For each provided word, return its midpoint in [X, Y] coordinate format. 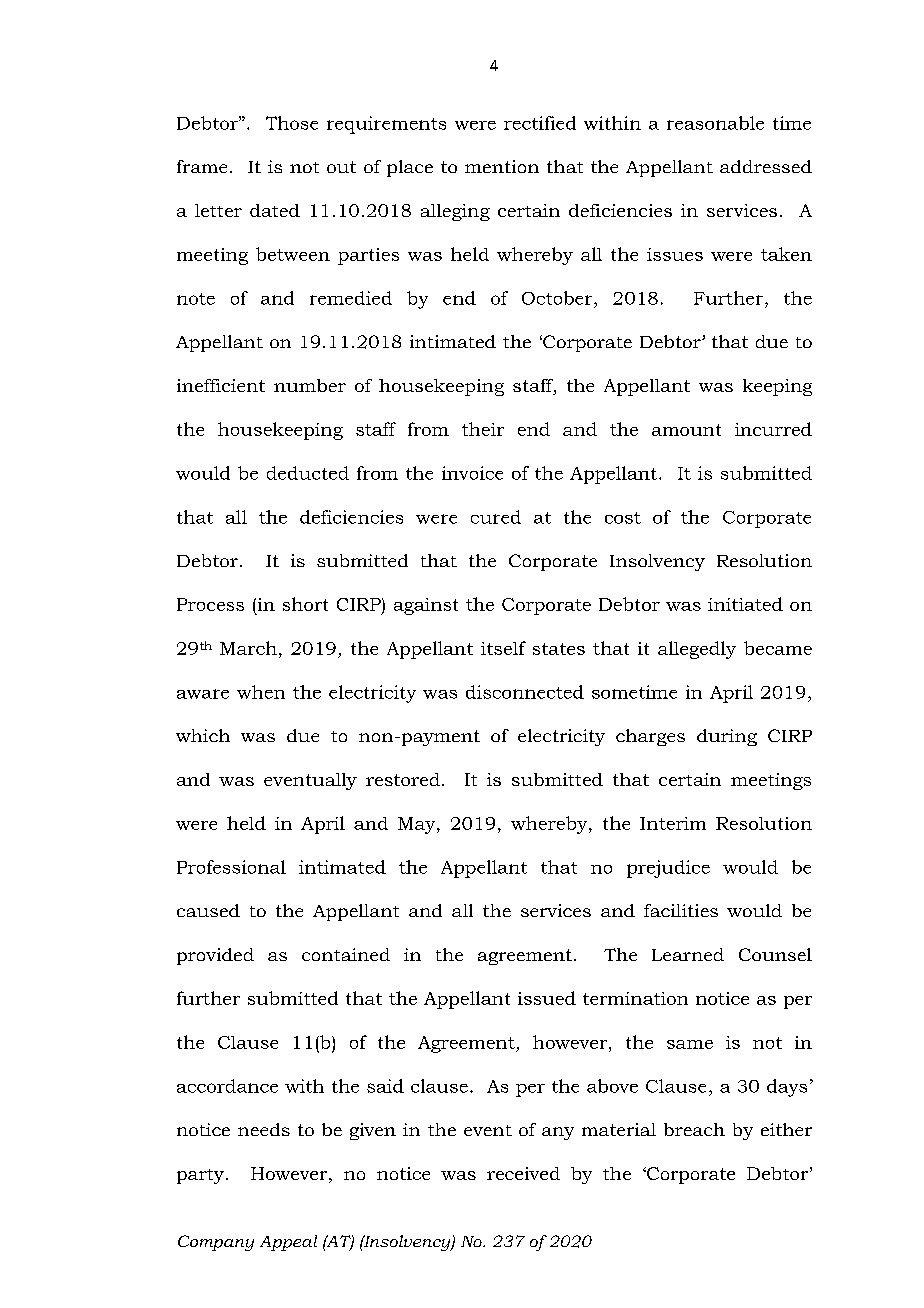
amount [686, 430]
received [523, 1173]
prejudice [668, 869]
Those [292, 123]
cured [496, 517]
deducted [308, 473]
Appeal [288, 1243]
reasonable [715, 123]
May [418, 825]
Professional [231, 867]
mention [502, 166]
